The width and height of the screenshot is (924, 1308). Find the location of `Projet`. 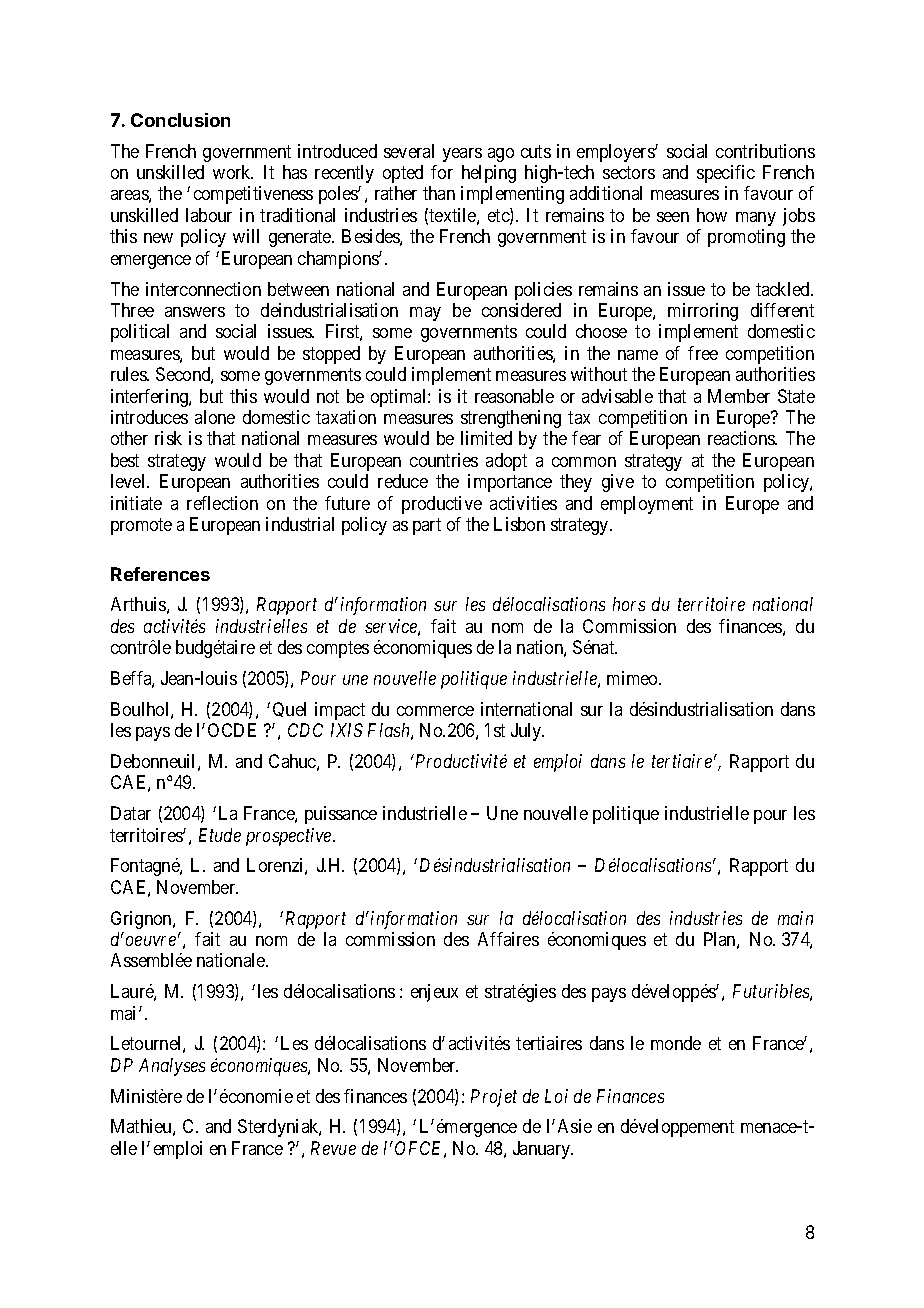

Projet is located at coordinates (494, 1098).
